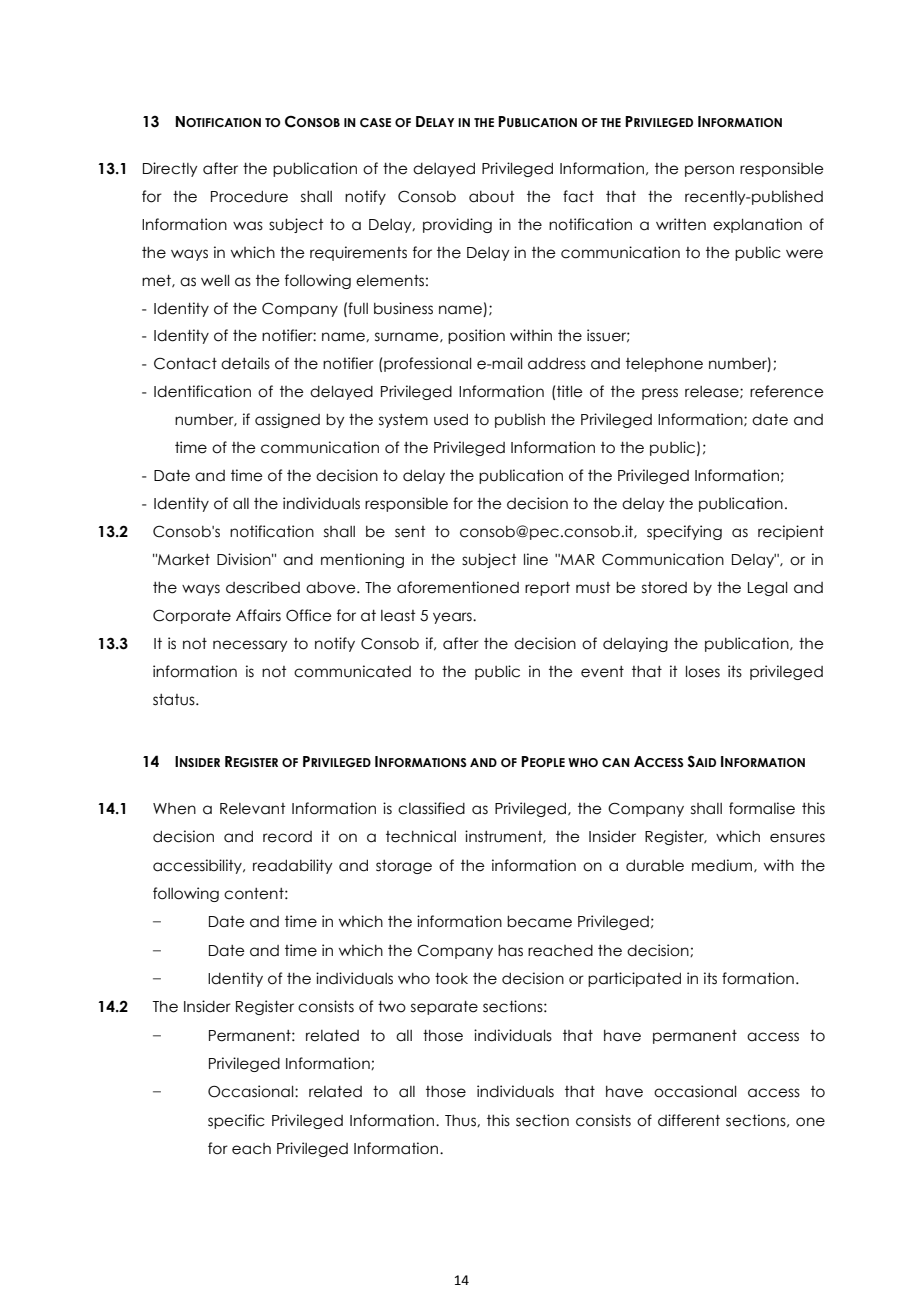 Image resolution: width=924 pixels, height=1308 pixels. What do you see at coordinates (258, 615) in the screenshot?
I see `Affairs` at bounding box center [258, 615].
